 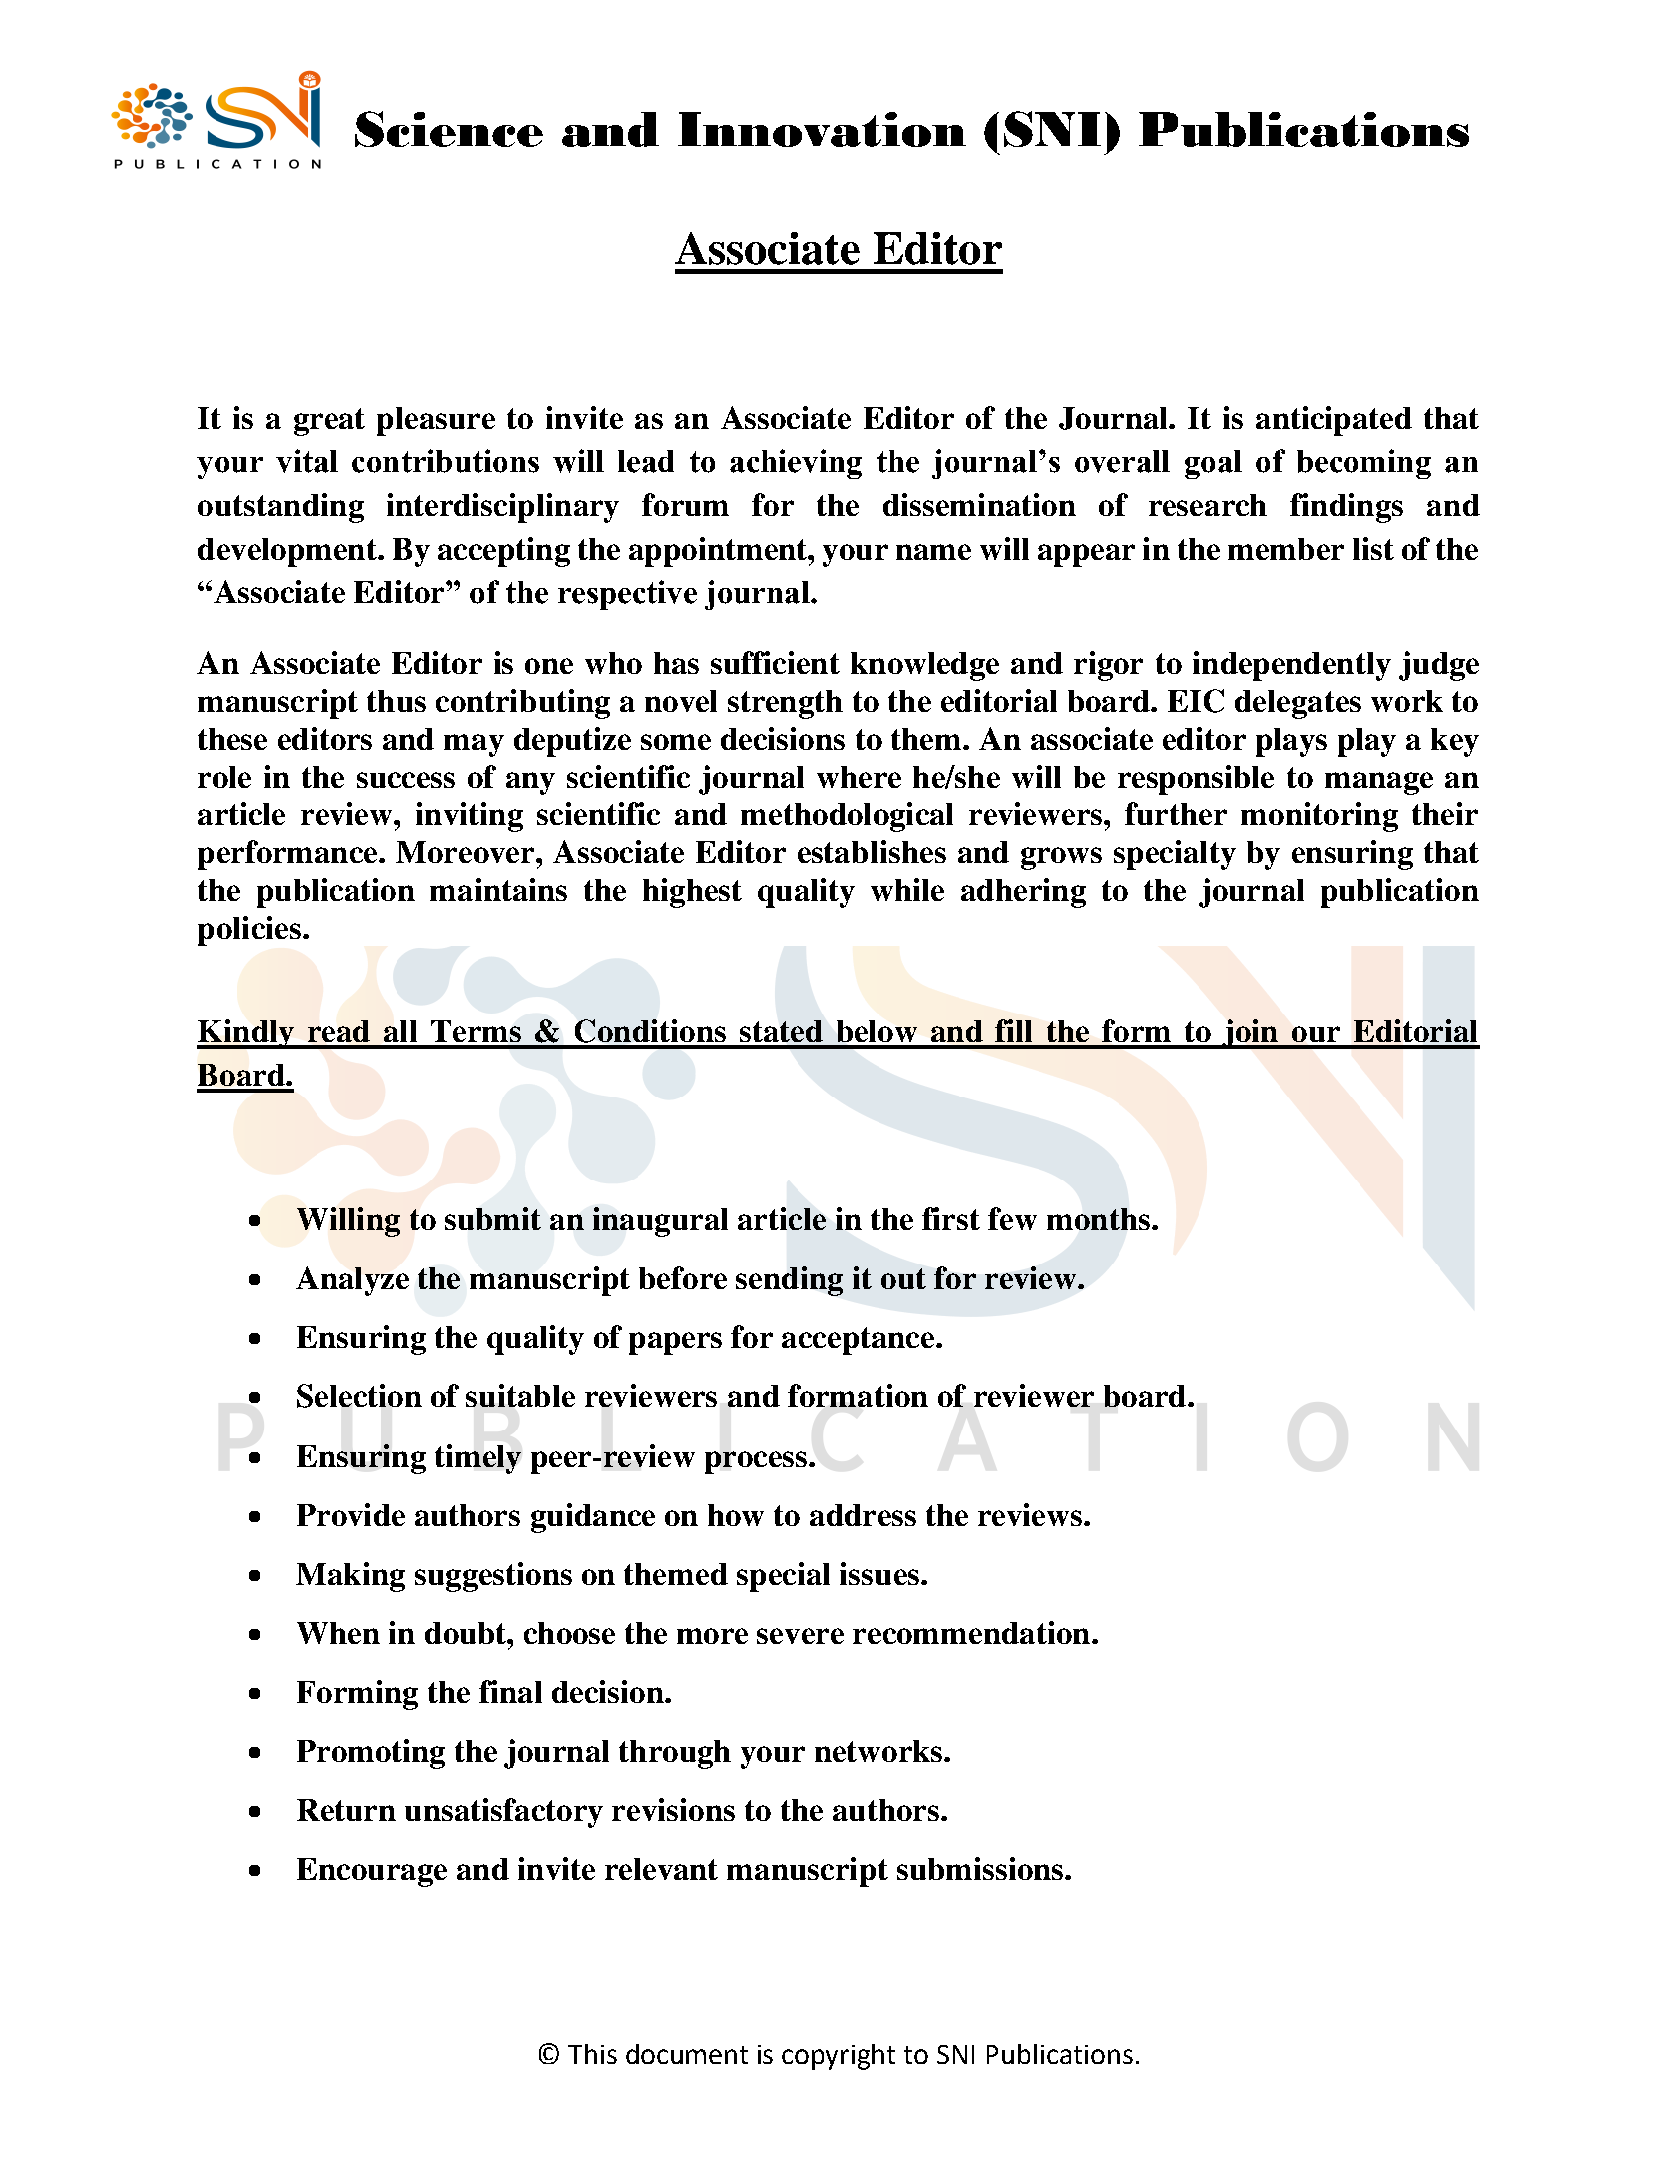 I want to click on Kindly, so click(x=246, y=1034).
